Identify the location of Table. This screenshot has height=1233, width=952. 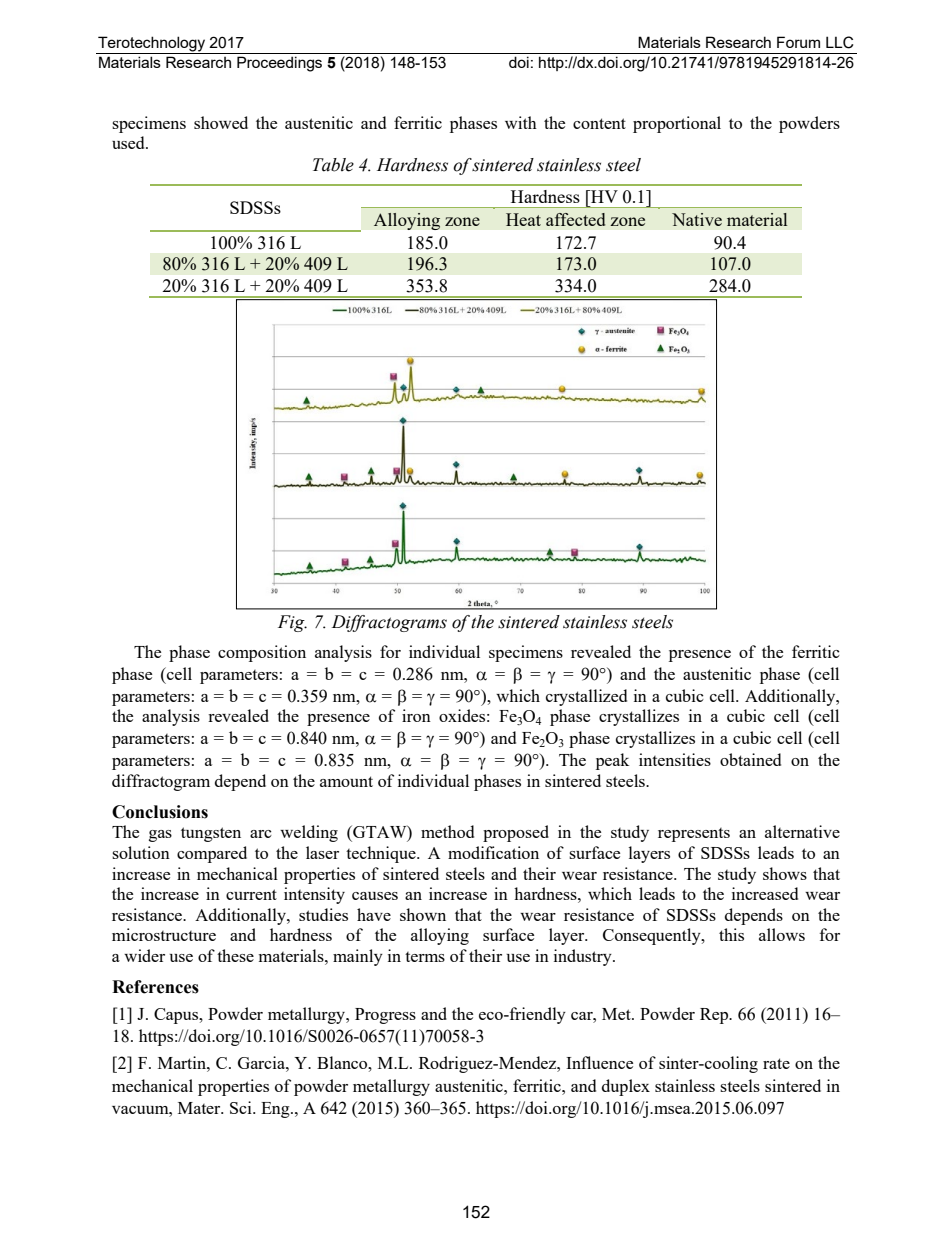
(333, 165).
